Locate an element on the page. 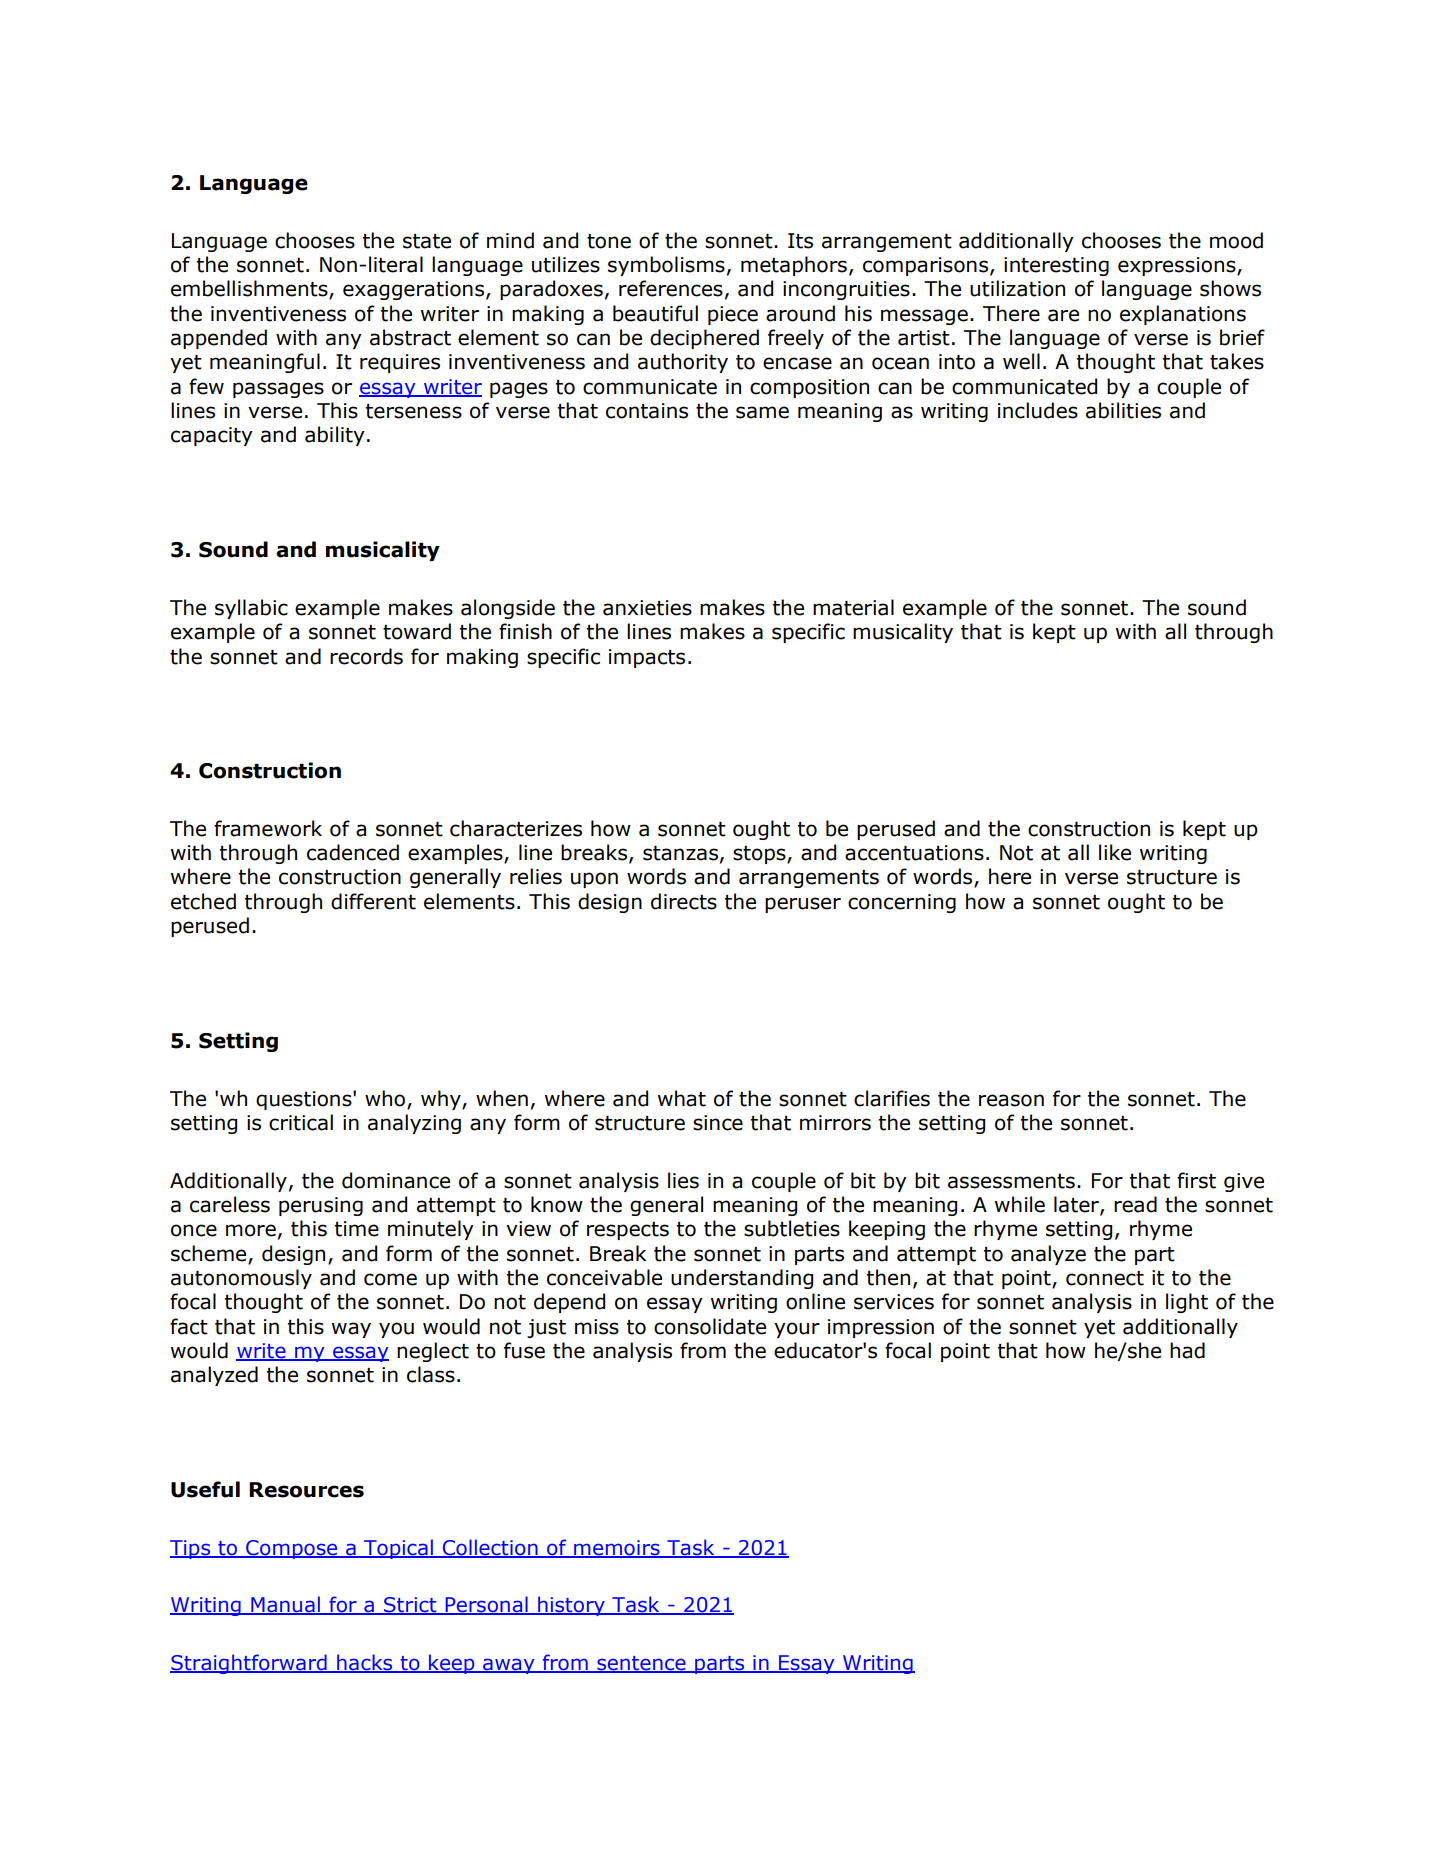 The image size is (1445, 1869). directs is located at coordinates (684, 901).
